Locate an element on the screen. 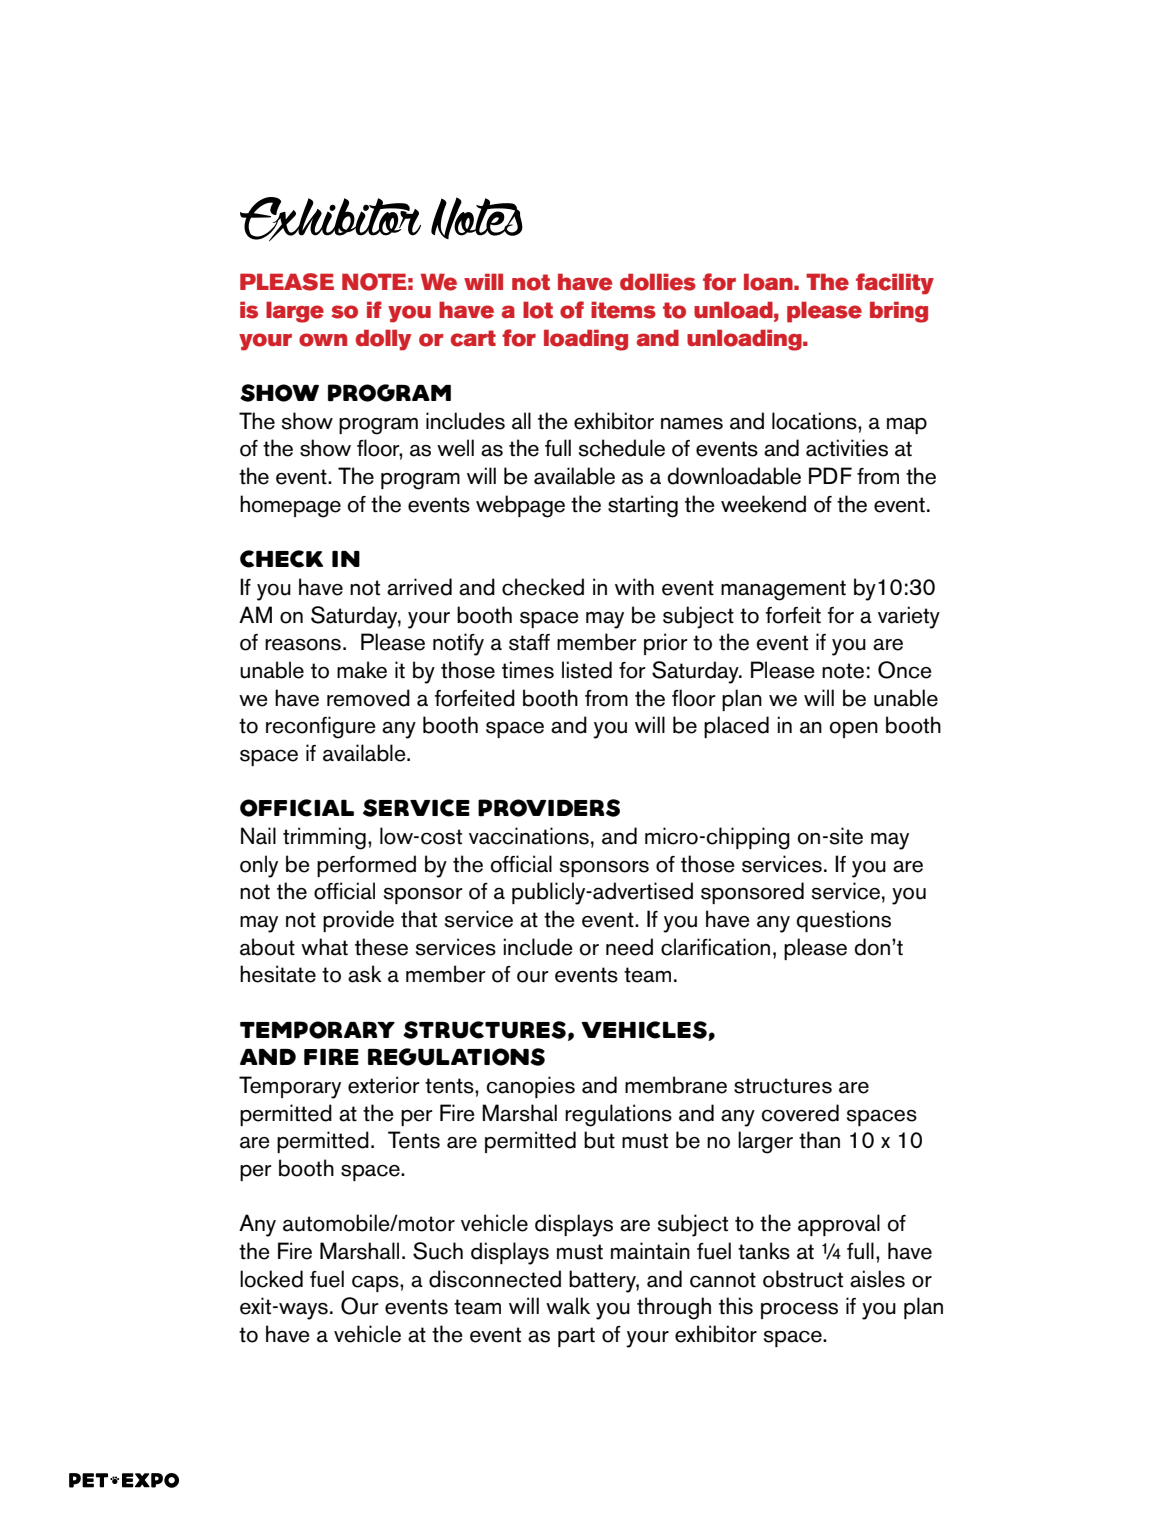  process is located at coordinates (799, 1311).
